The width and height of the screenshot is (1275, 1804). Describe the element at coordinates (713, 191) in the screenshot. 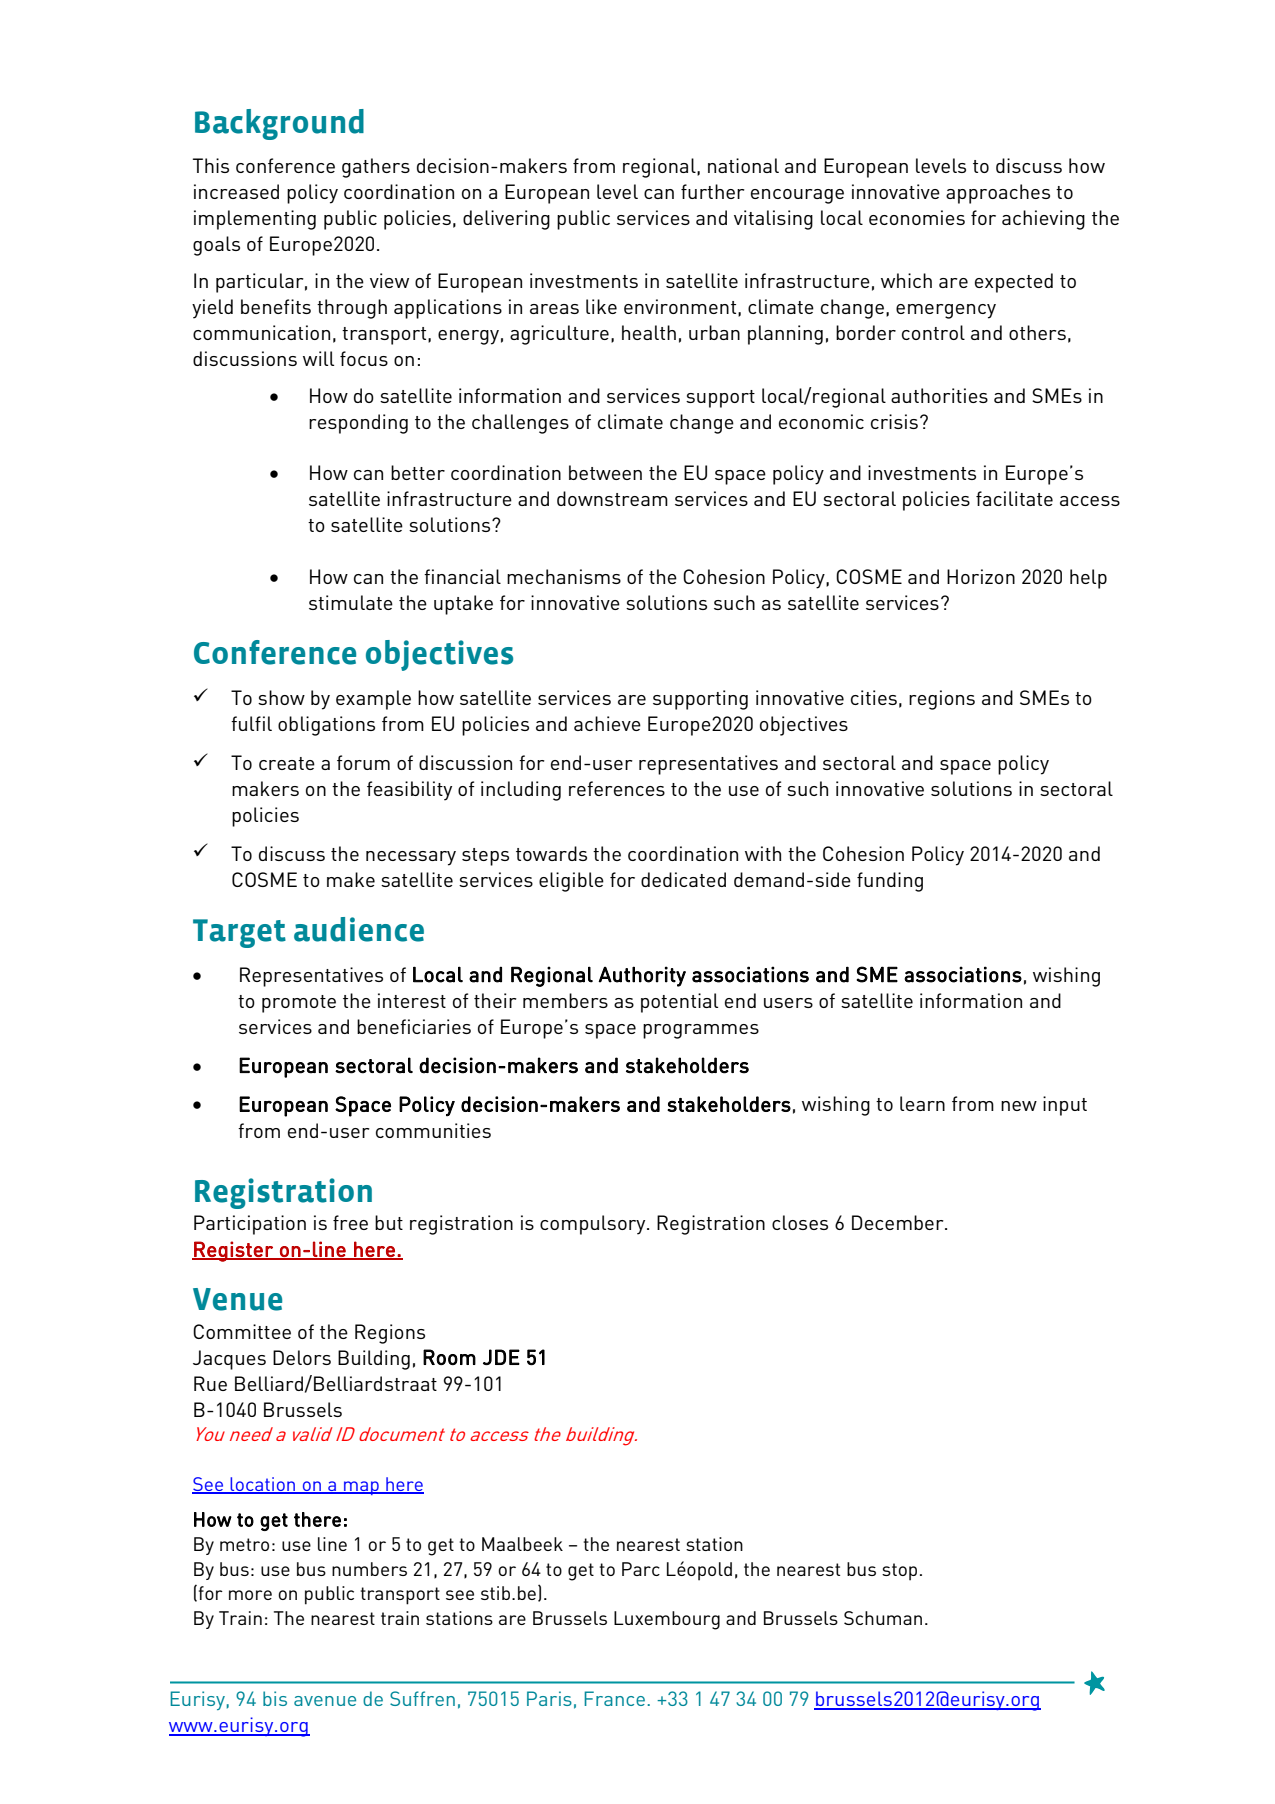

I see `further` at that location.
